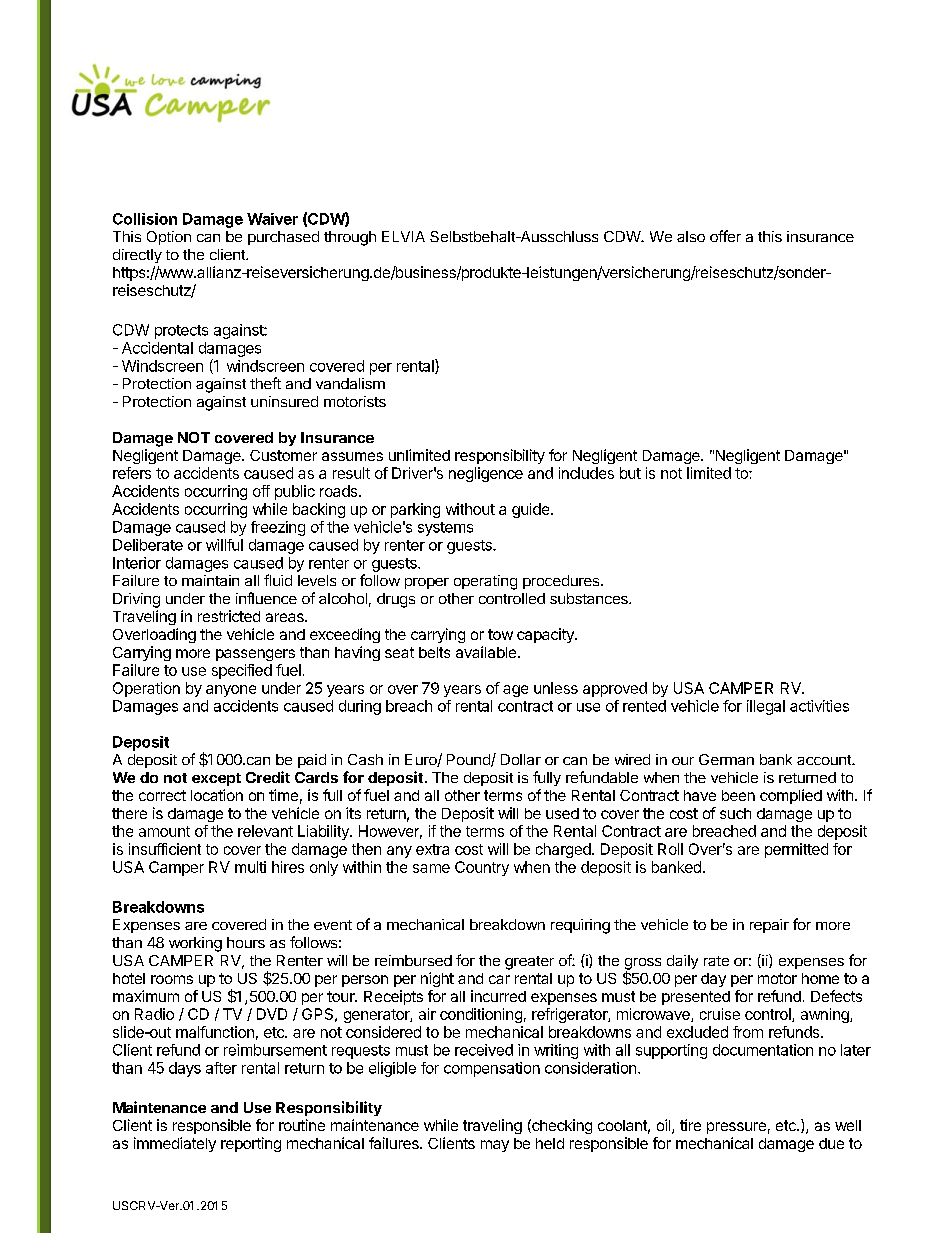 The image size is (952, 1233). I want to click on freezing, so click(278, 528).
